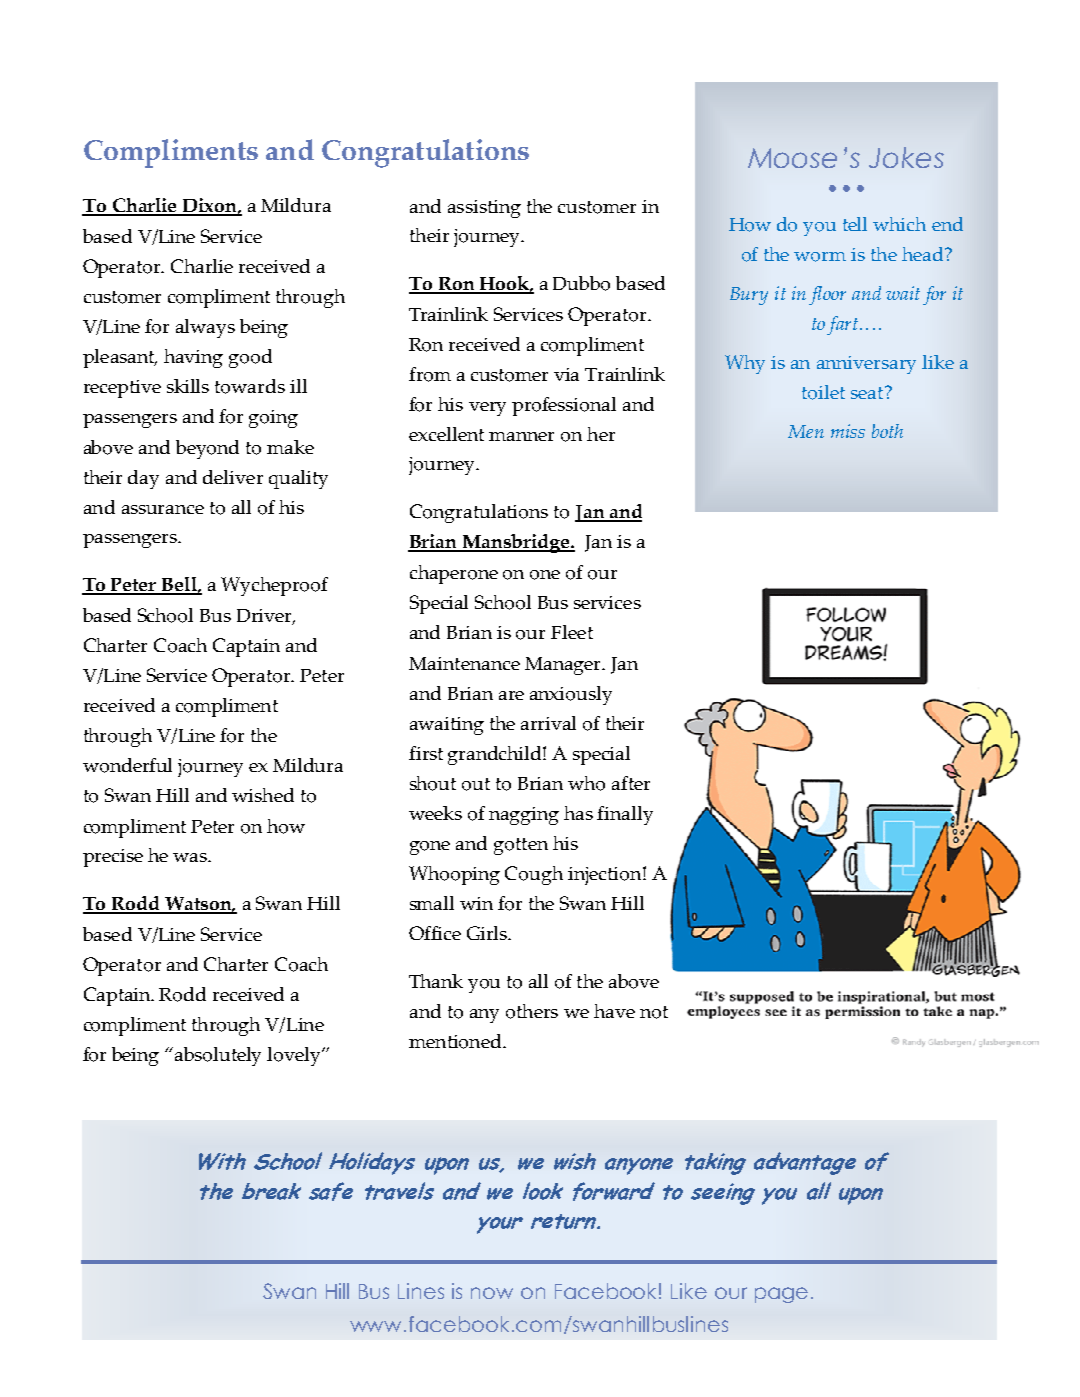 The image size is (1080, 1397). I want to click on page, so click(781, 1295).
